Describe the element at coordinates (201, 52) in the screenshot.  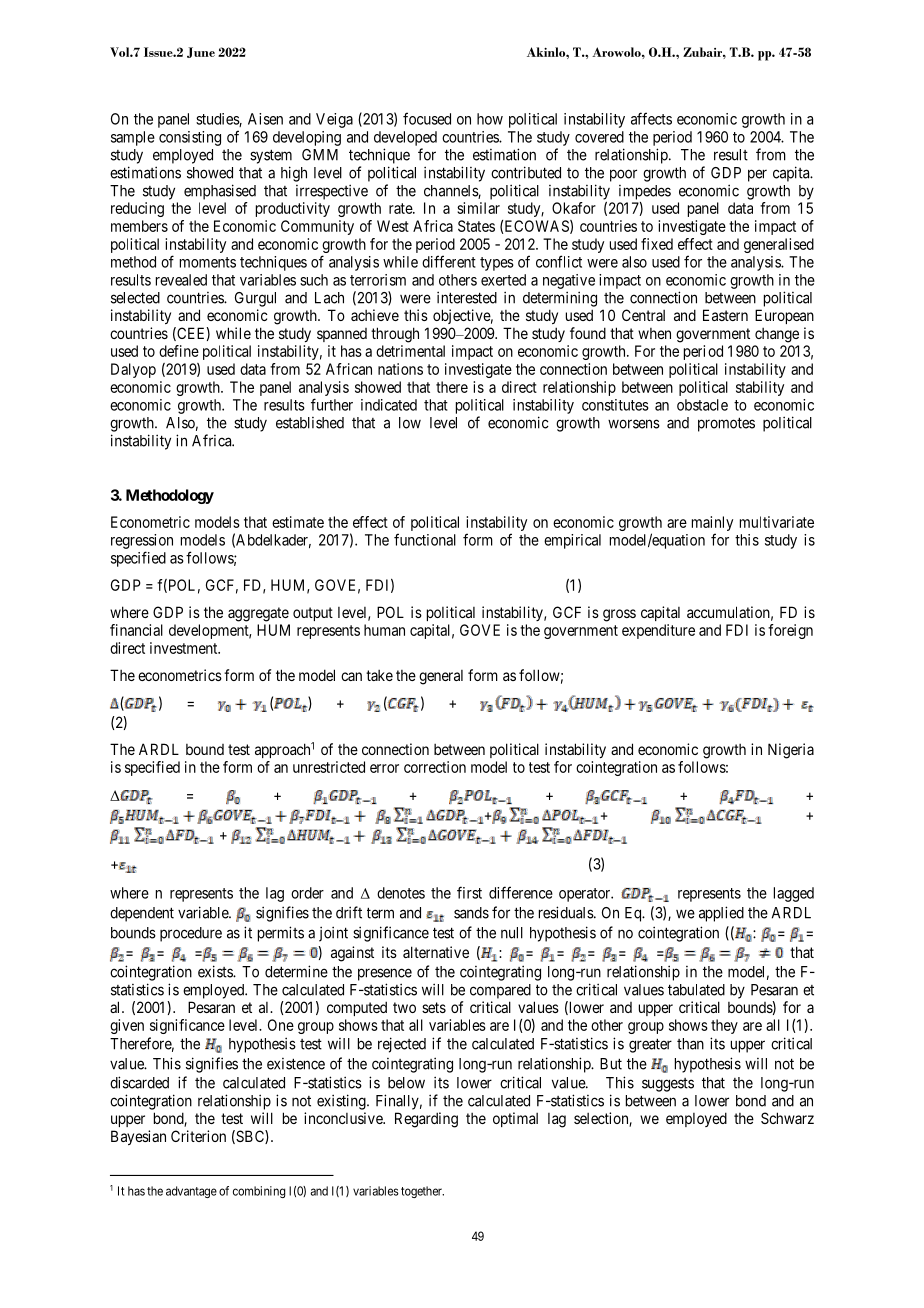
I see `June` at that location.
